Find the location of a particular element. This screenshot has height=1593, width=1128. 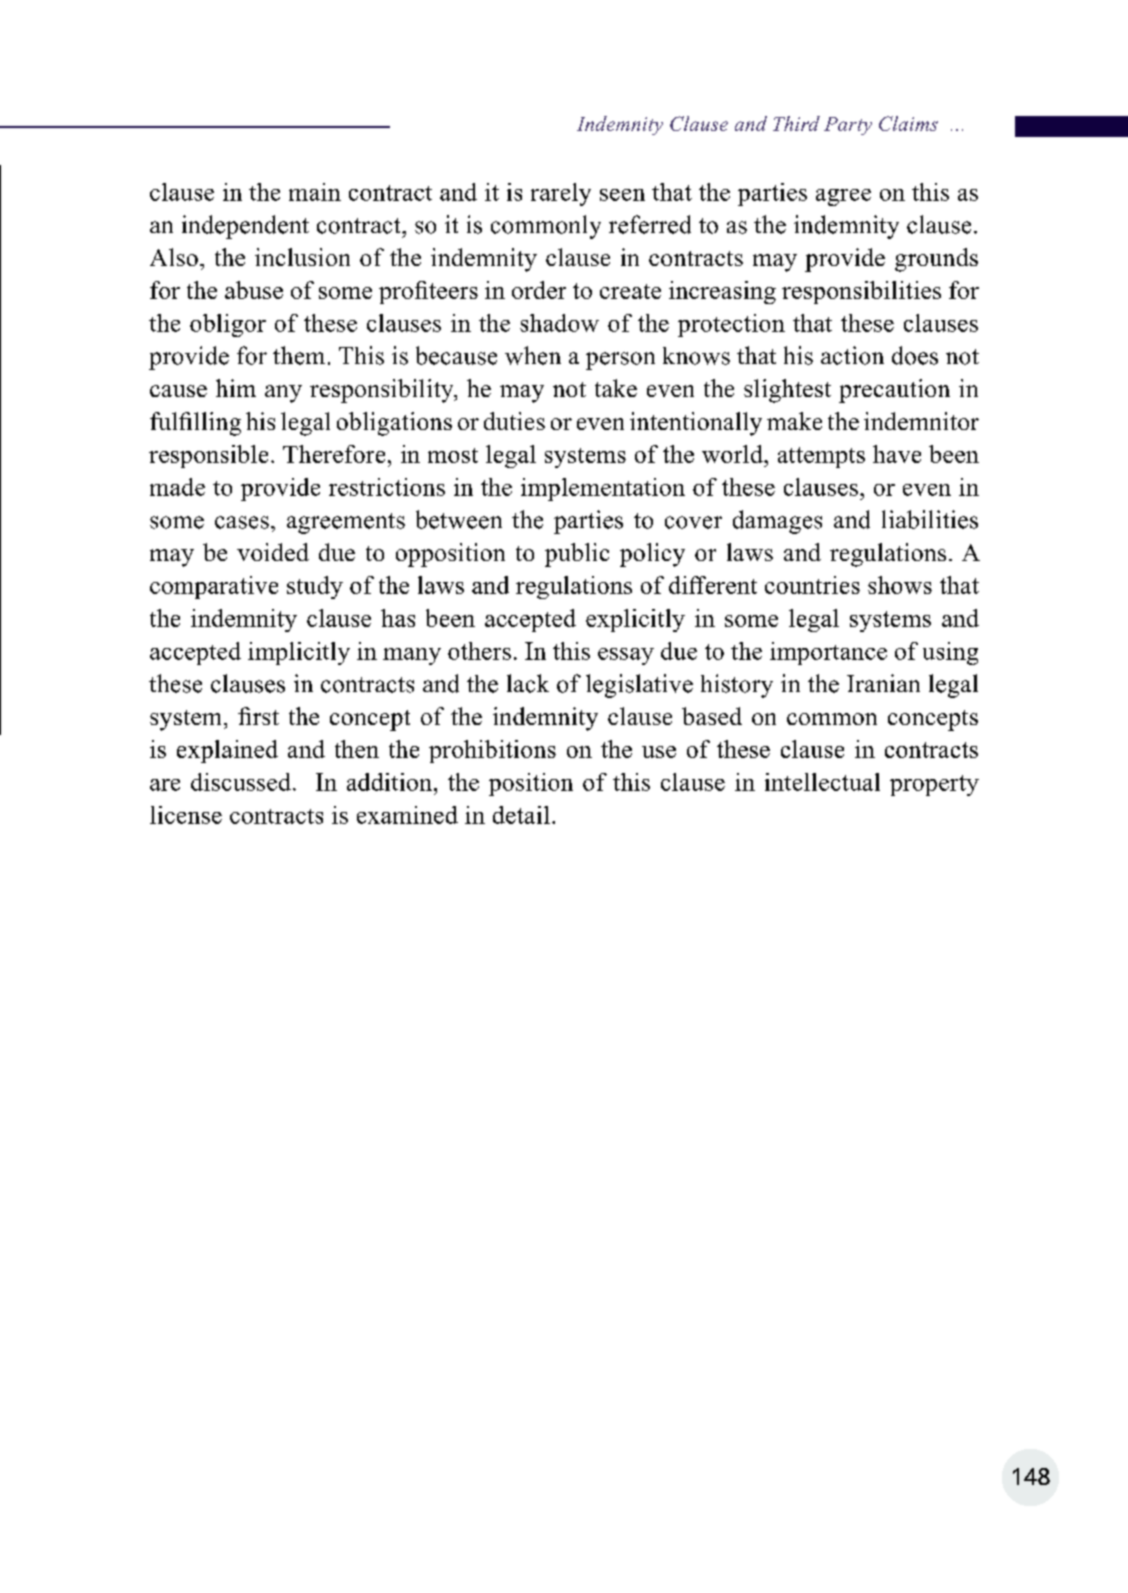

detail is located at coordinates (521, 815).
